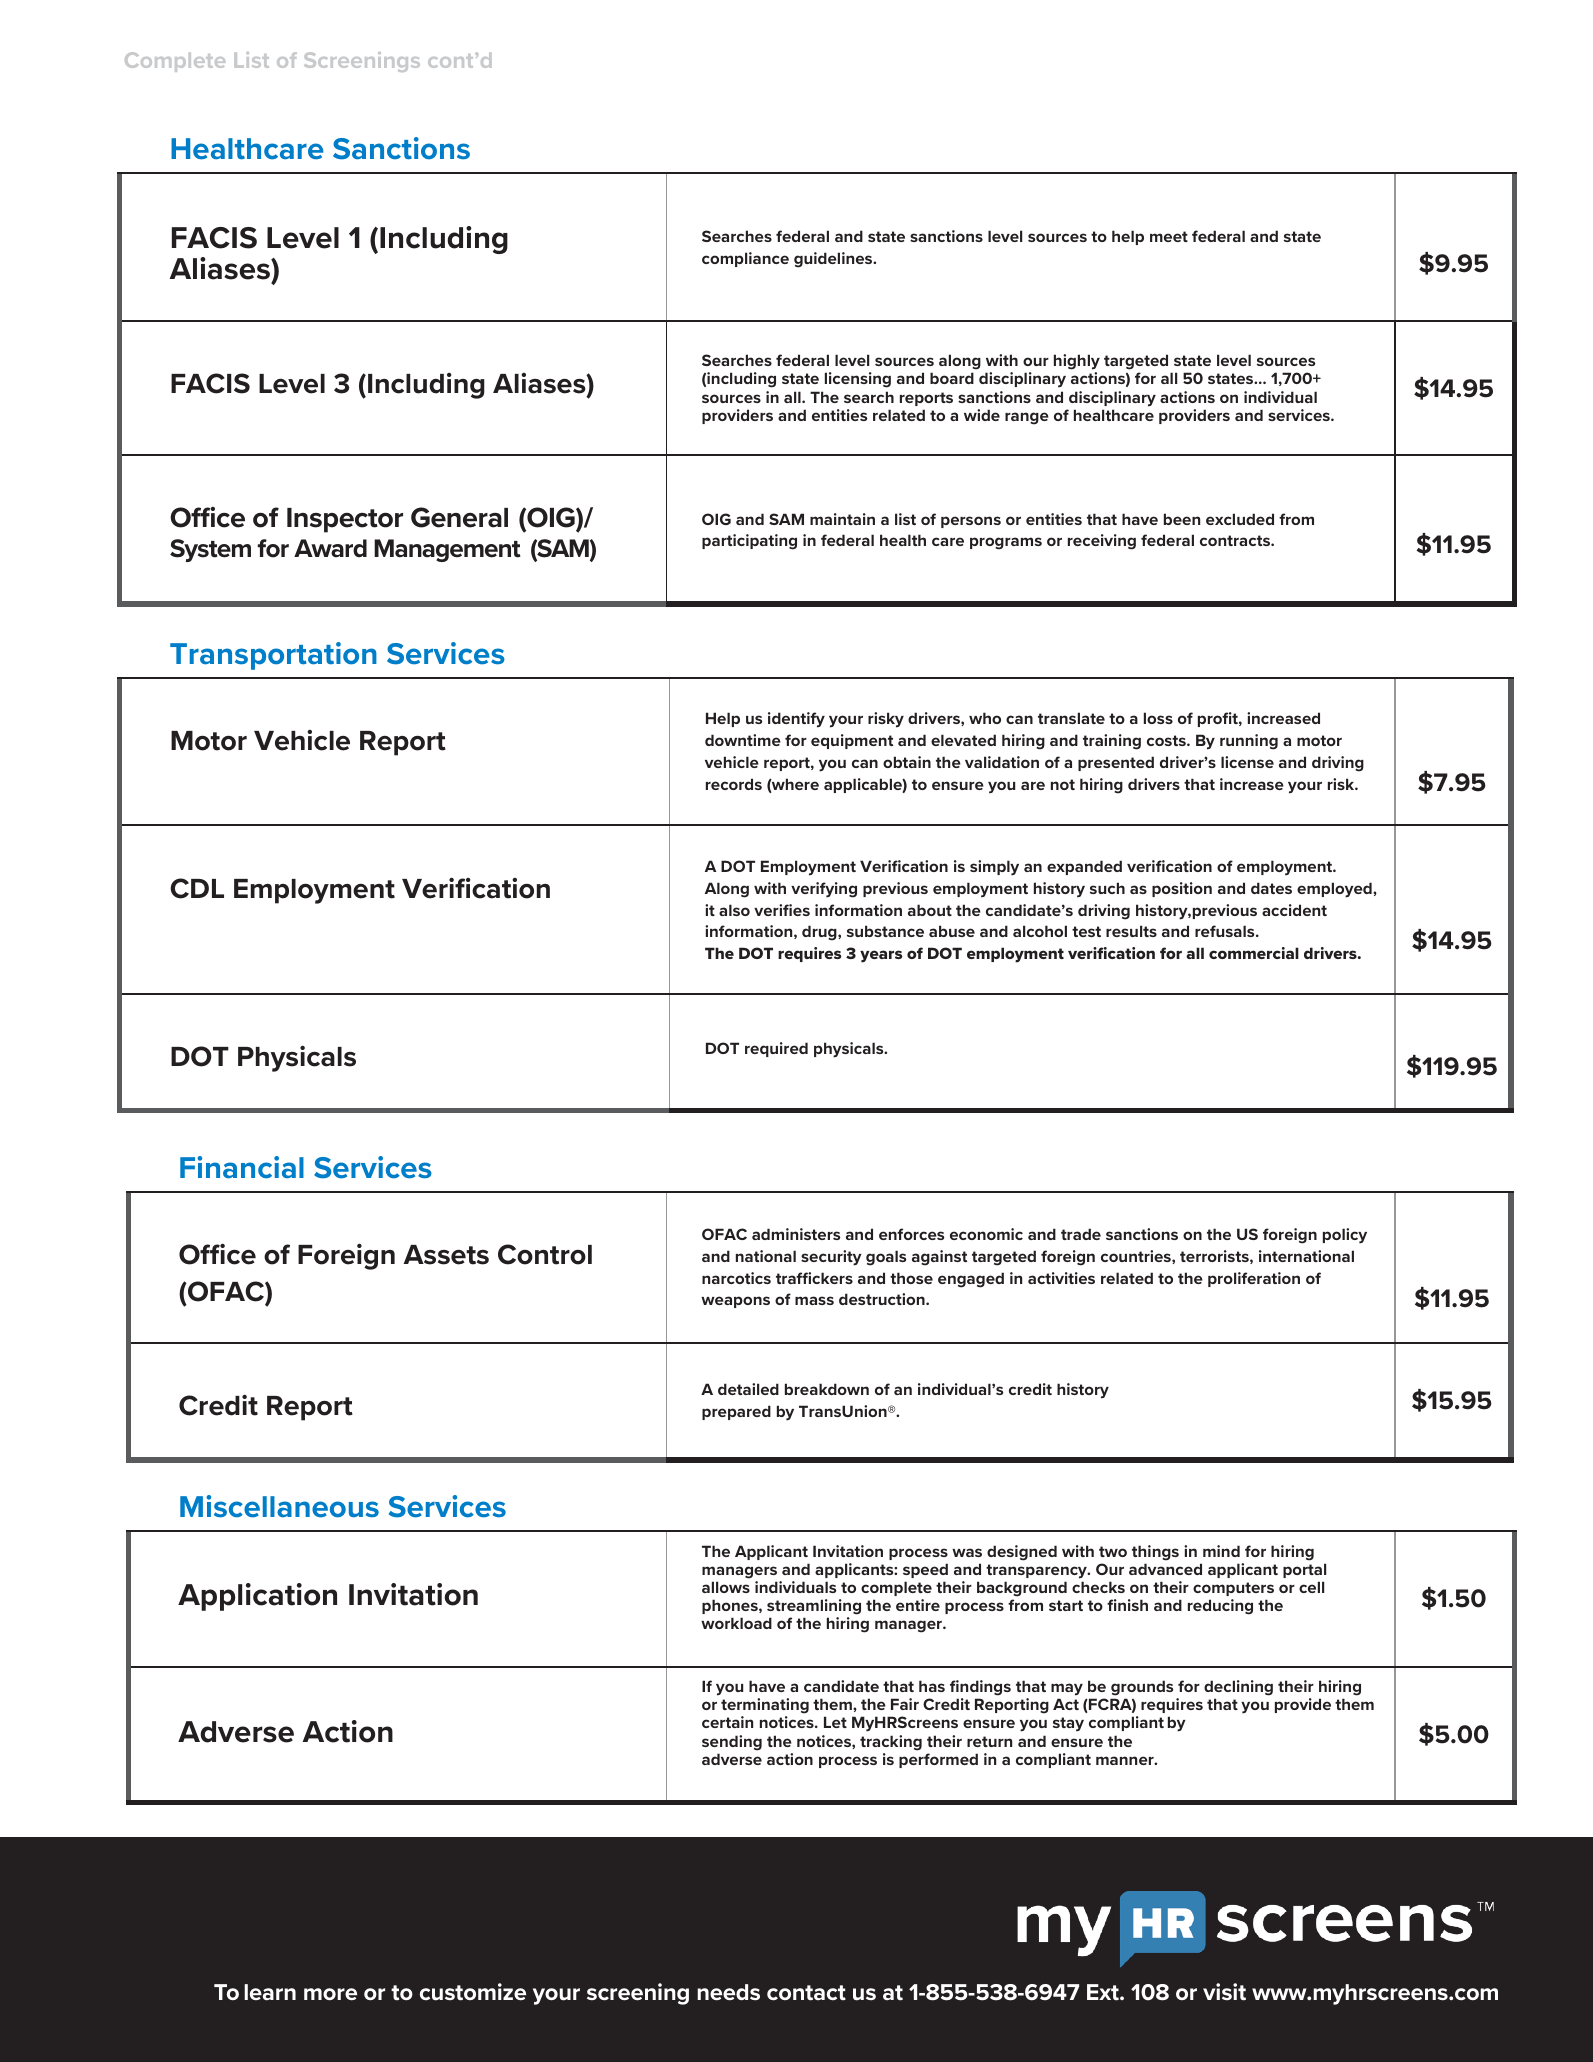  Describe the element at coordinates (1169, 236) in the document. I see `meet` at that location.
